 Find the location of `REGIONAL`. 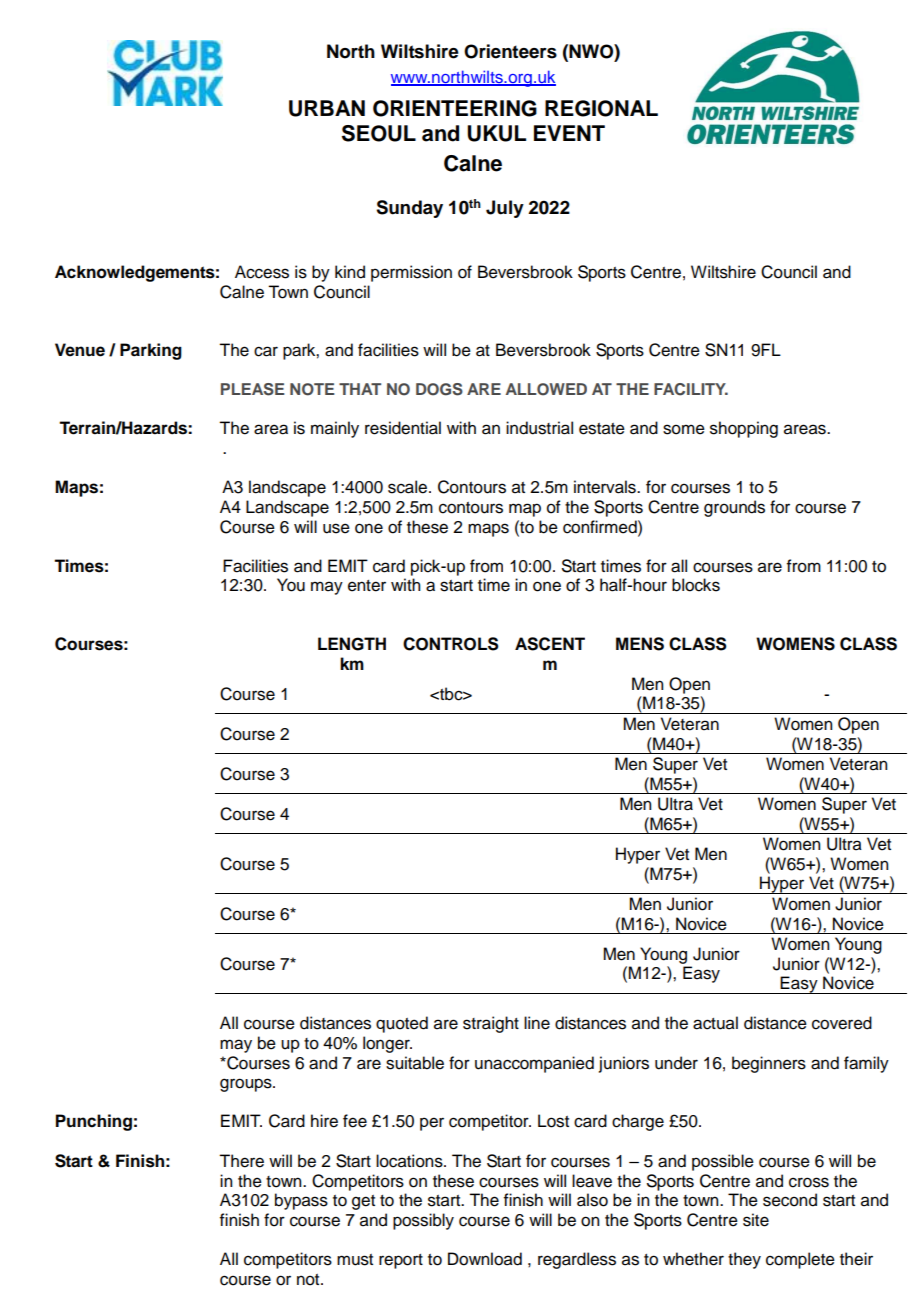

REGIONAL is located at coordinates (601, 108).
